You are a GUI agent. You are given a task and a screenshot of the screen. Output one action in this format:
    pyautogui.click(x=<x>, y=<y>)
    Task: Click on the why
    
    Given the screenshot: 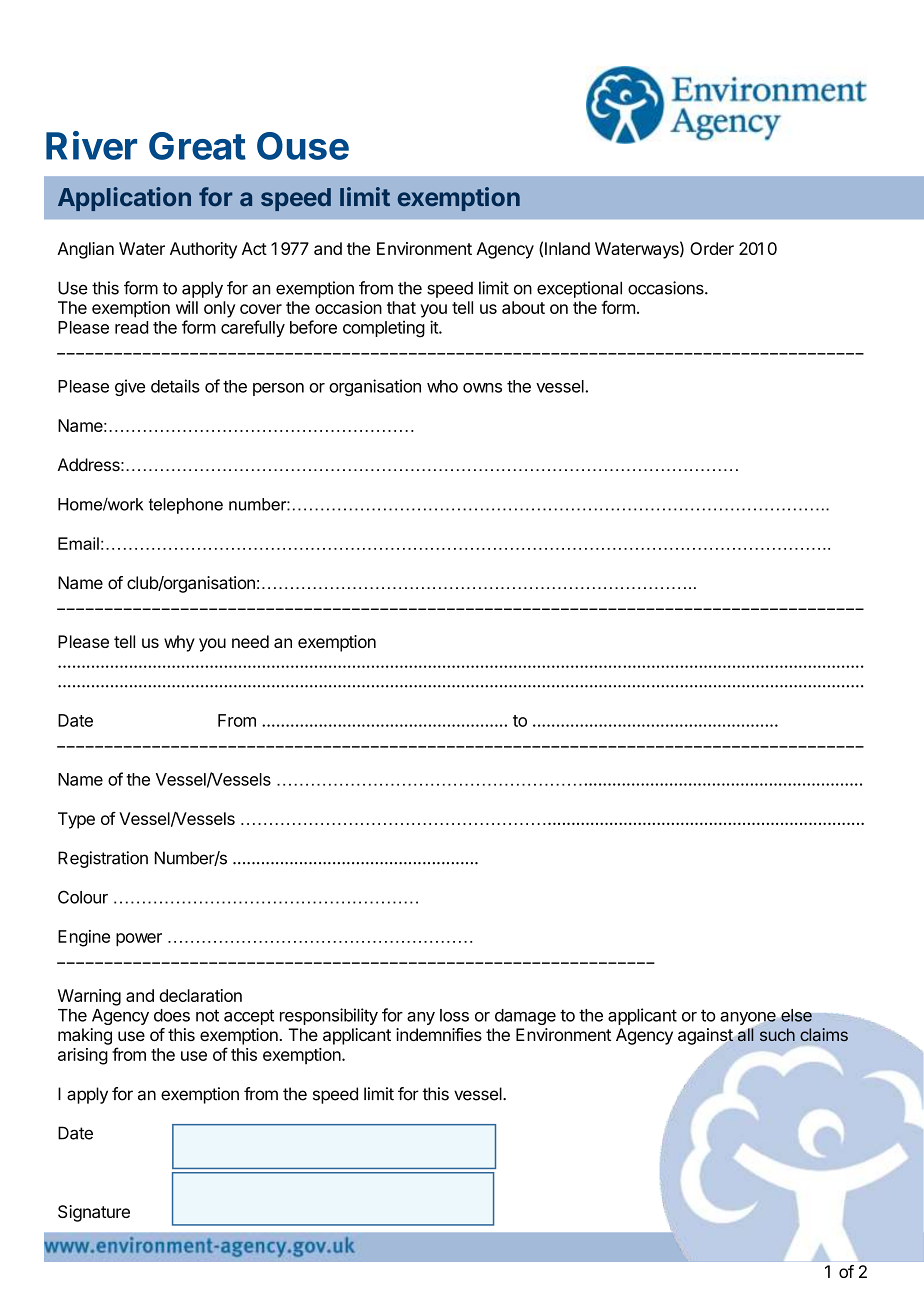 What is the action you would take?
    pyautogui.click(x=179, y=643)
